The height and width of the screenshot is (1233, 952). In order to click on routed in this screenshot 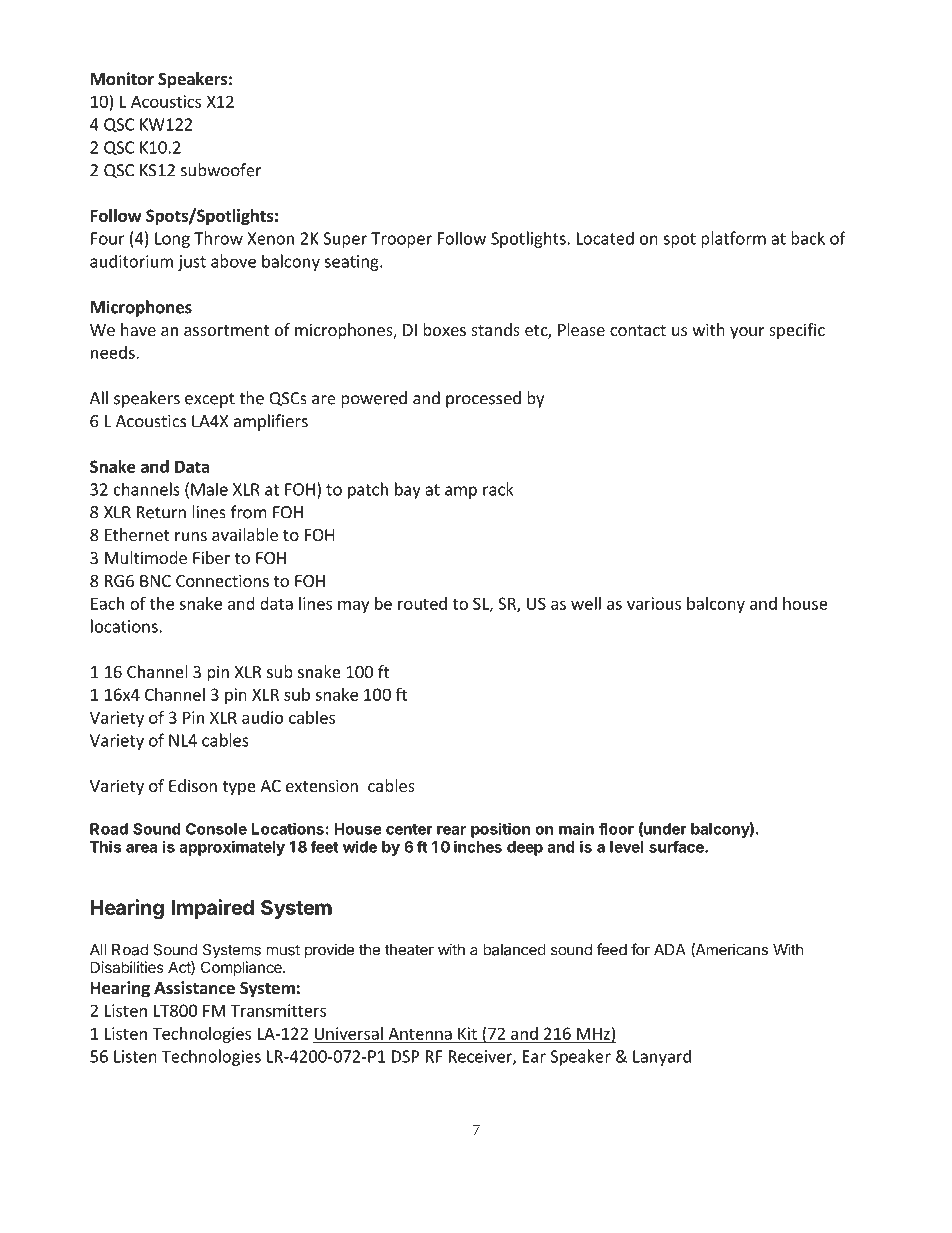, I will do `click(422, 603)`.
